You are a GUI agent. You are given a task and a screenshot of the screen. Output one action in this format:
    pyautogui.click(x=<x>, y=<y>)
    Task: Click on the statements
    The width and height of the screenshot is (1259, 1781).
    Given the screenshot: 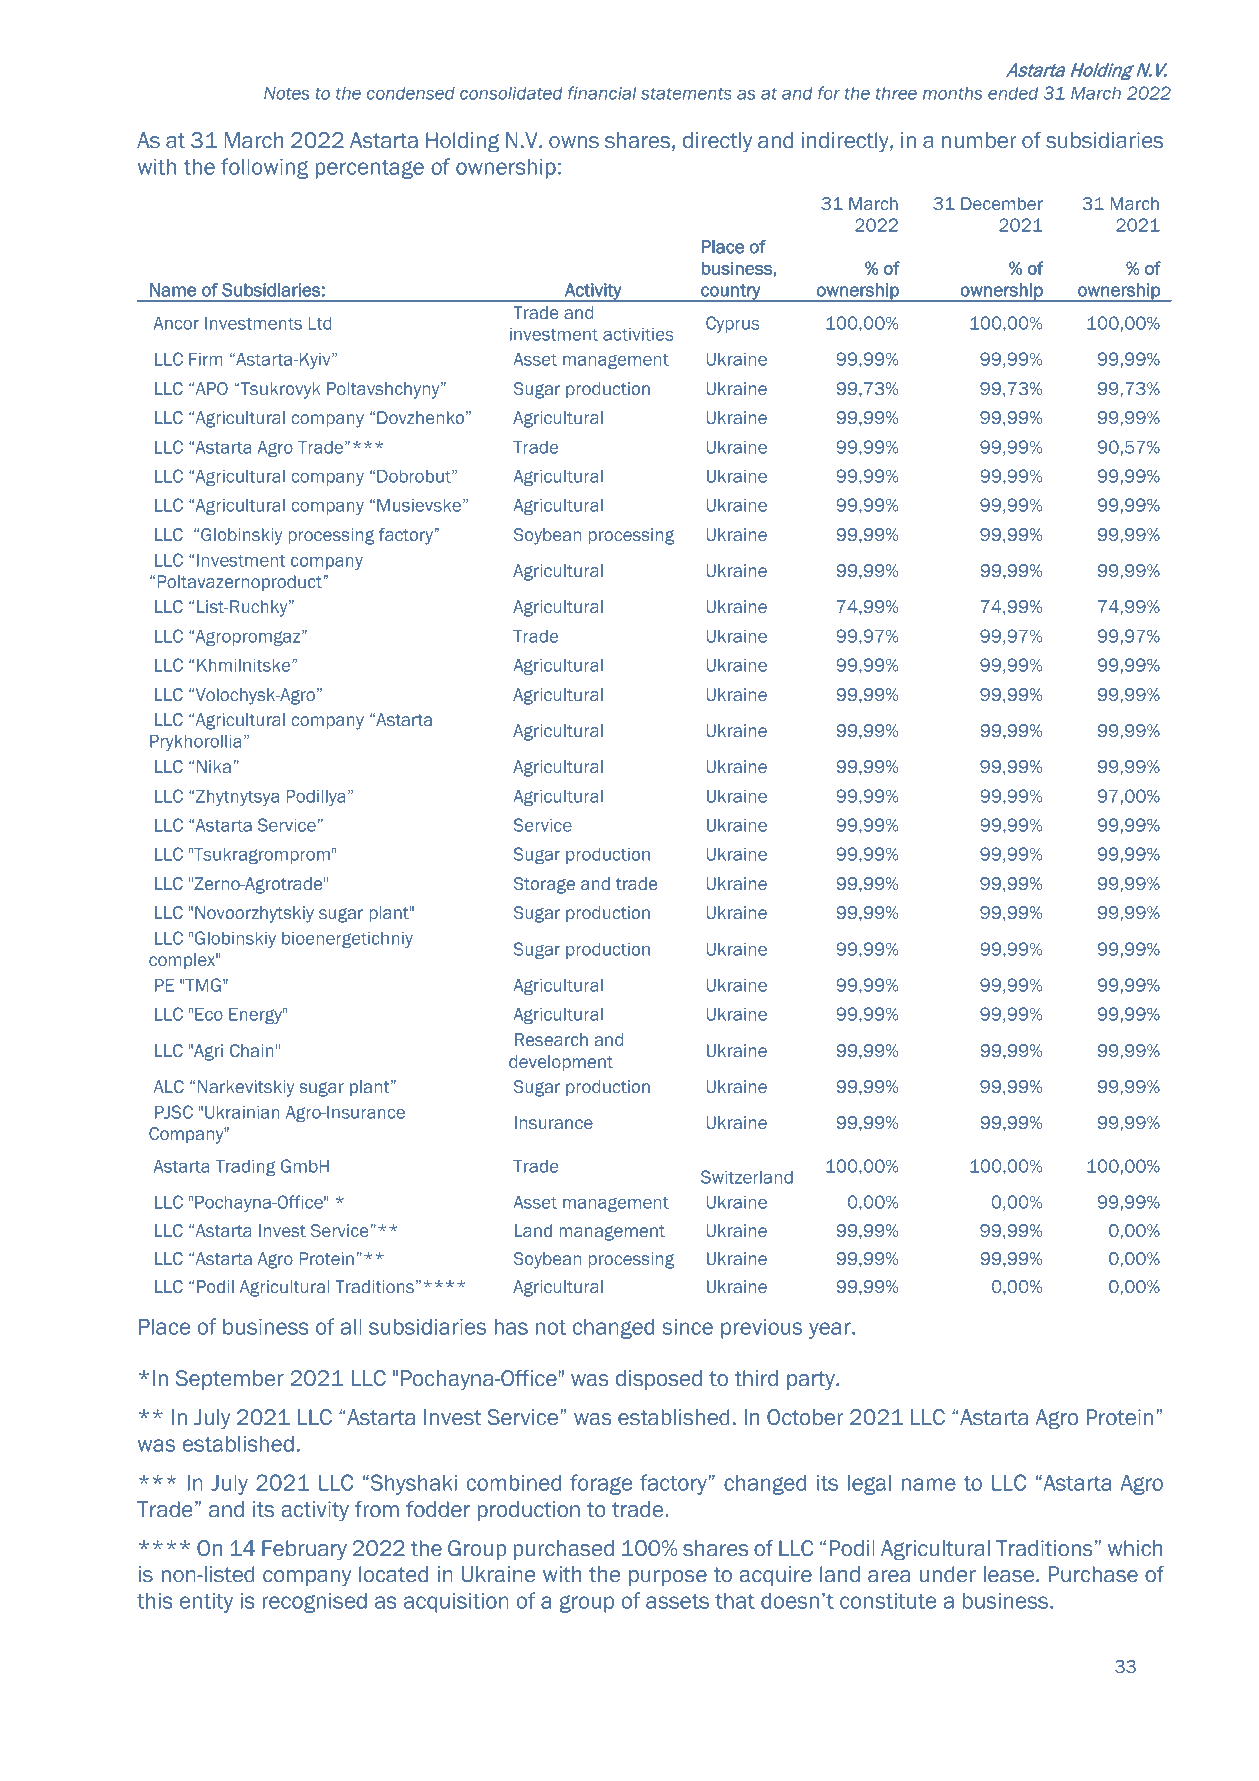 What is the action you would take?
    pyautogui.click(x=686, y=93)
